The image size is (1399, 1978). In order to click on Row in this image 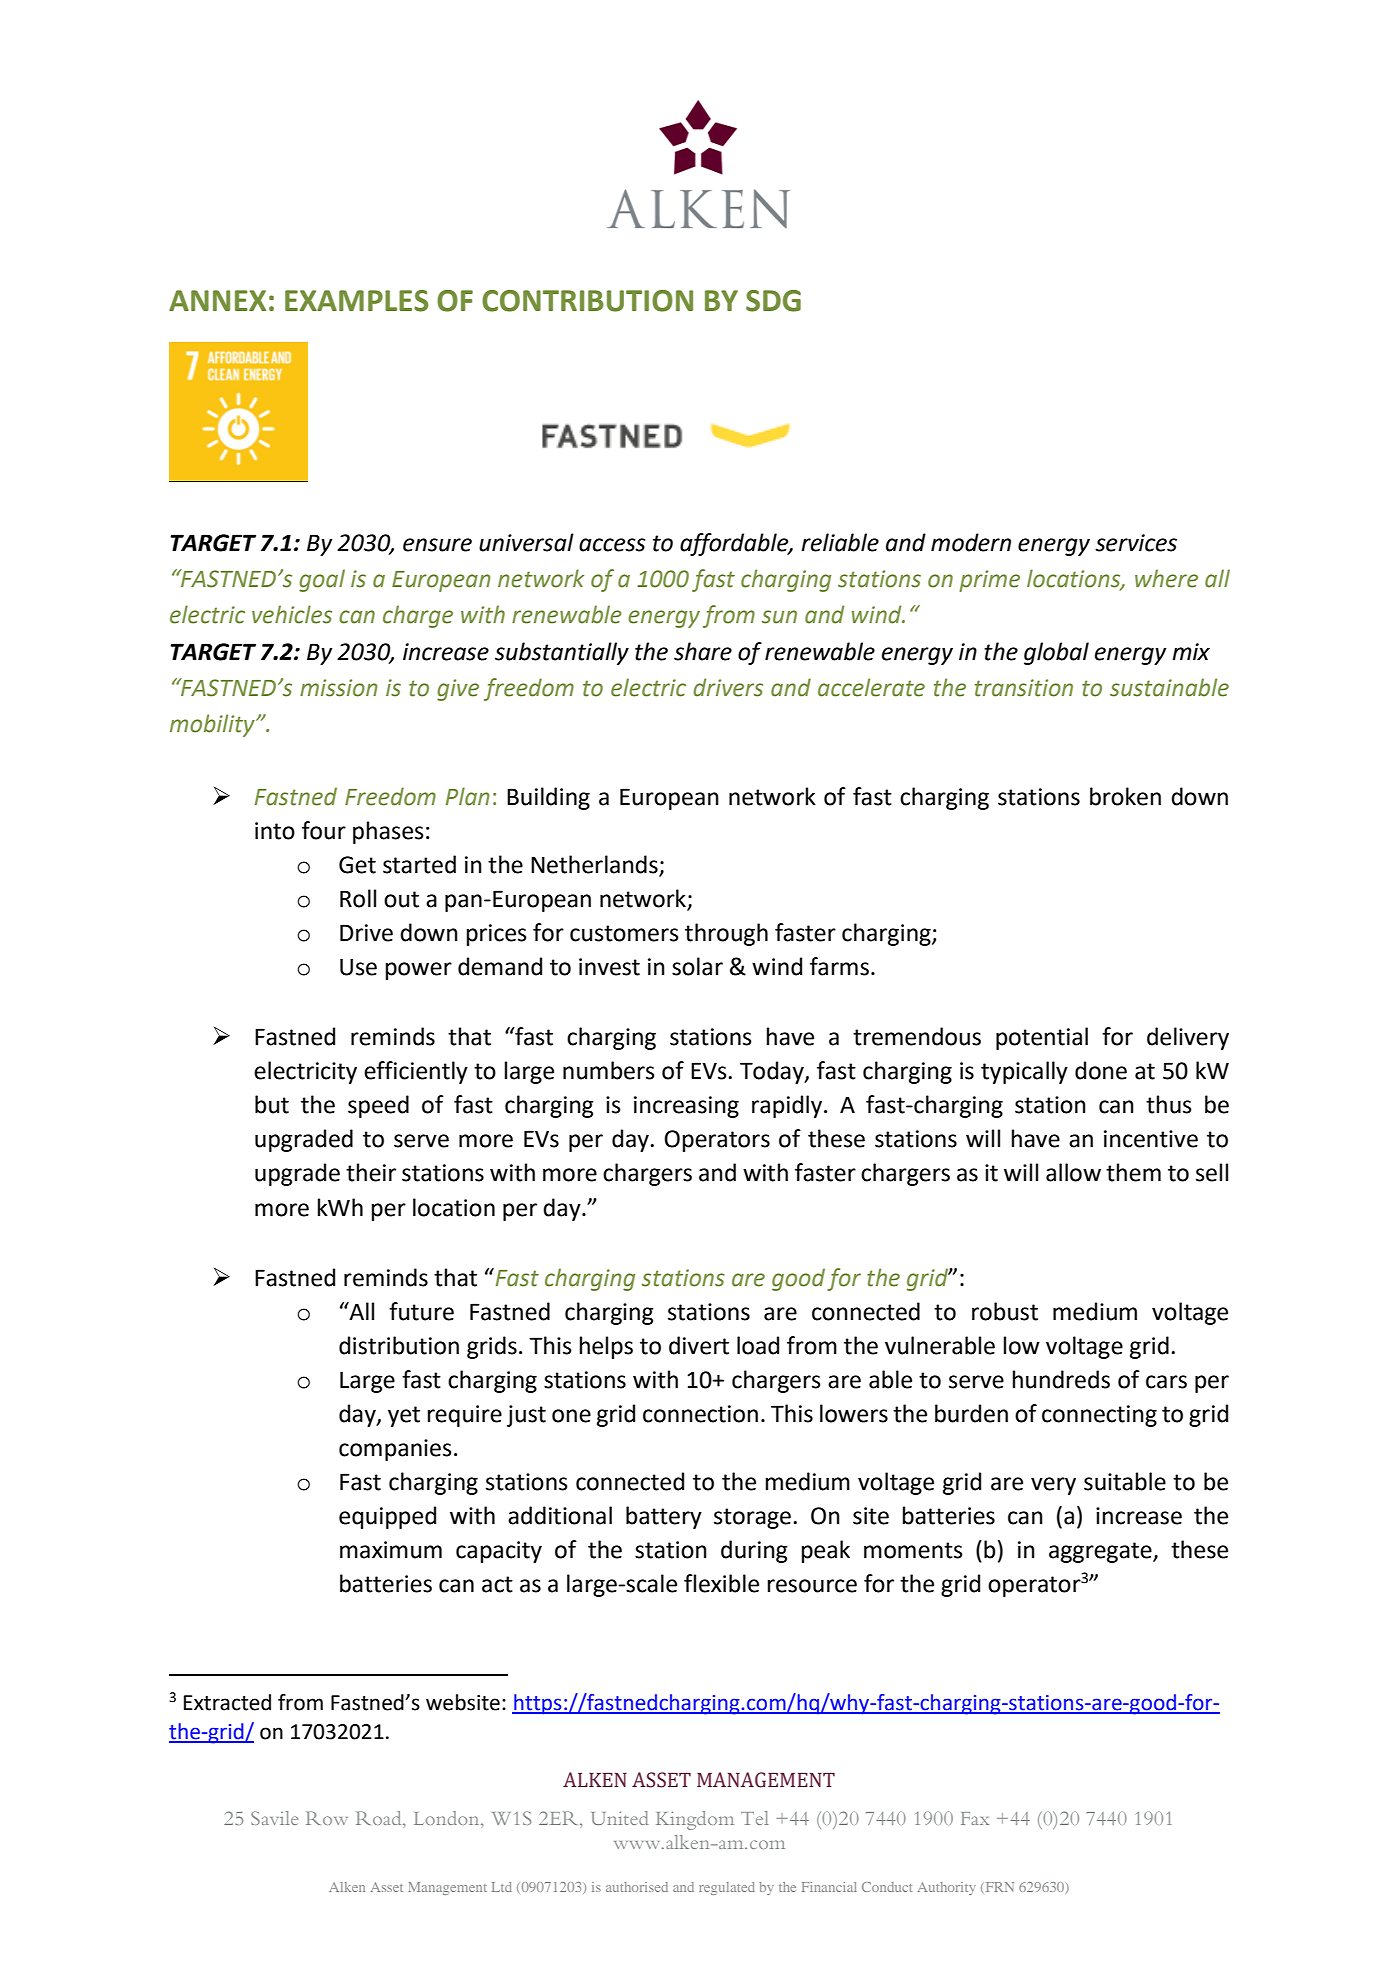, I will do `click(327, 1818)`.
